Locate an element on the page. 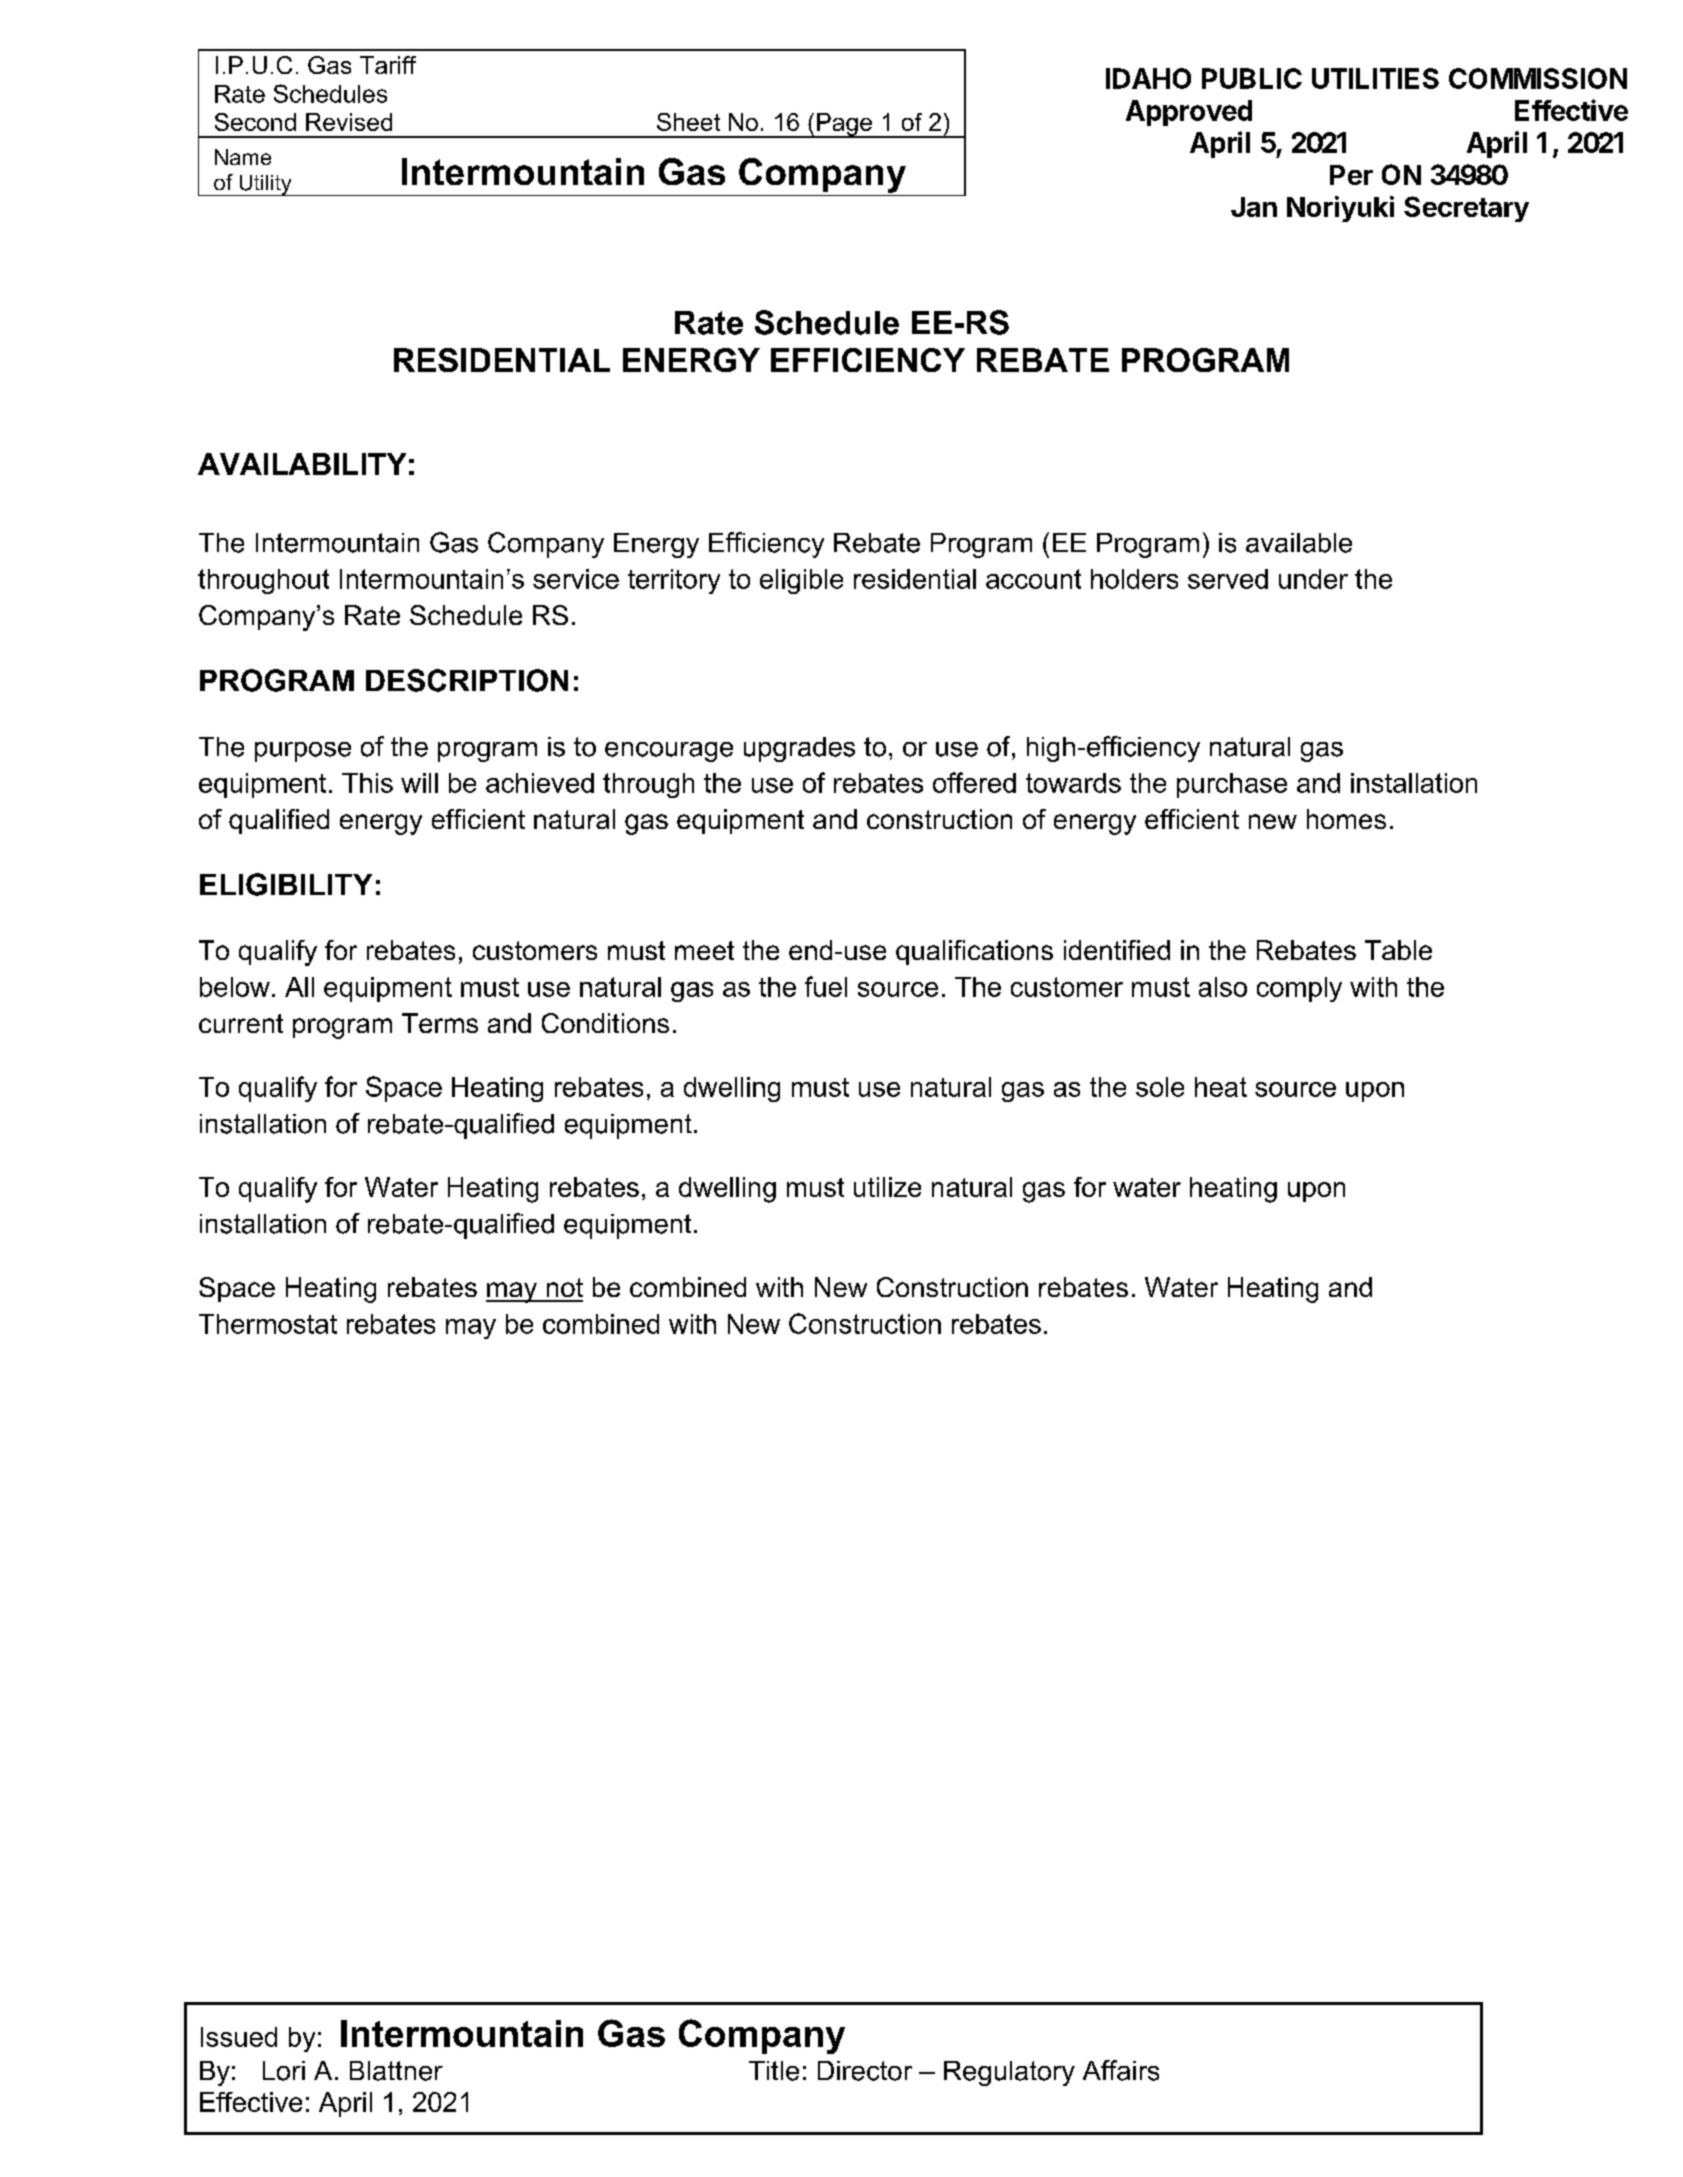  Terms is located at coordinates (440, 1023).
